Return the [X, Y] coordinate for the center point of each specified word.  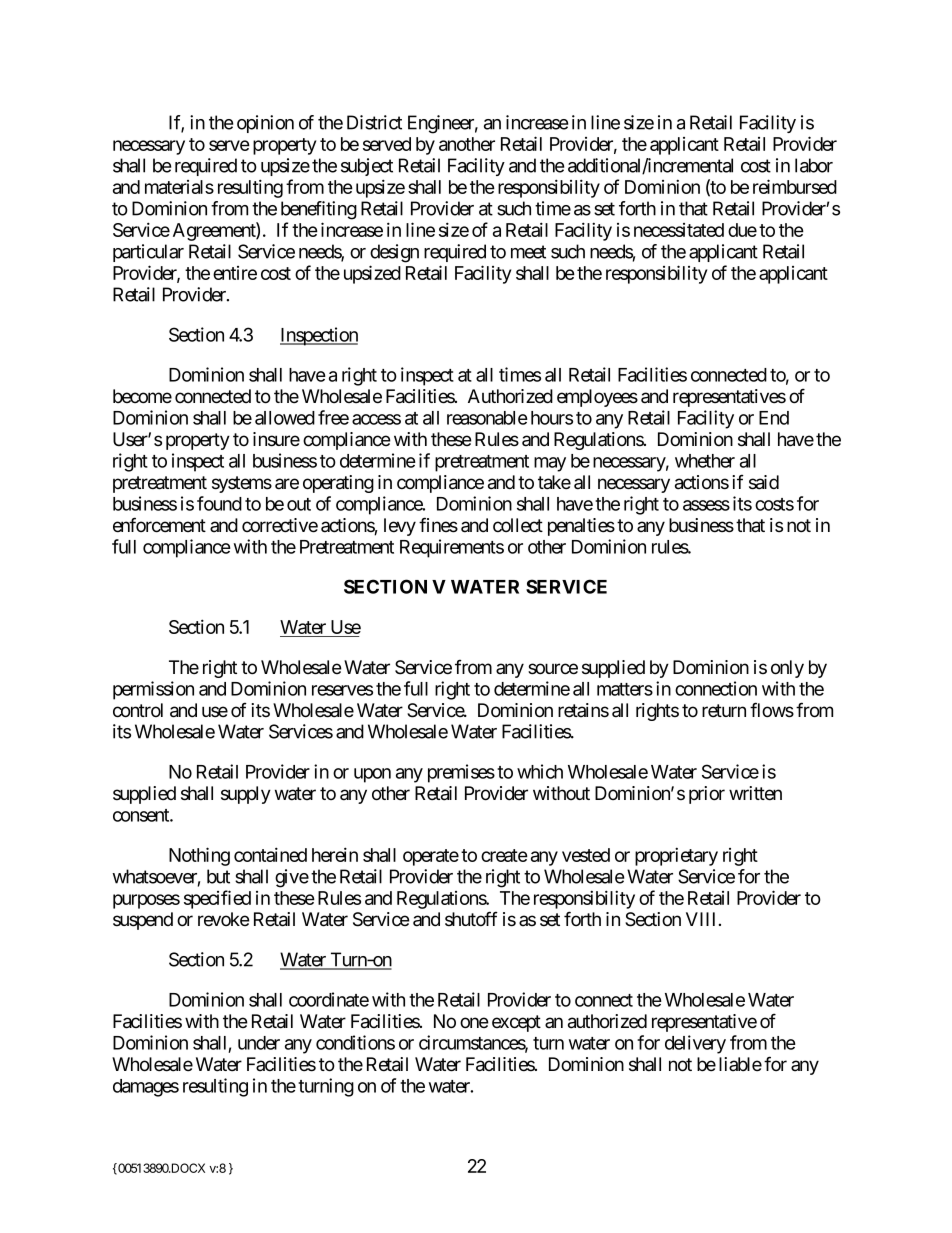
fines [438, 525]
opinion [265, 124]
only [787, 669]
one [474, 1023]
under [259, 1043]
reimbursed [795, 186]
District [374, 122]
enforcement [159, 525]
